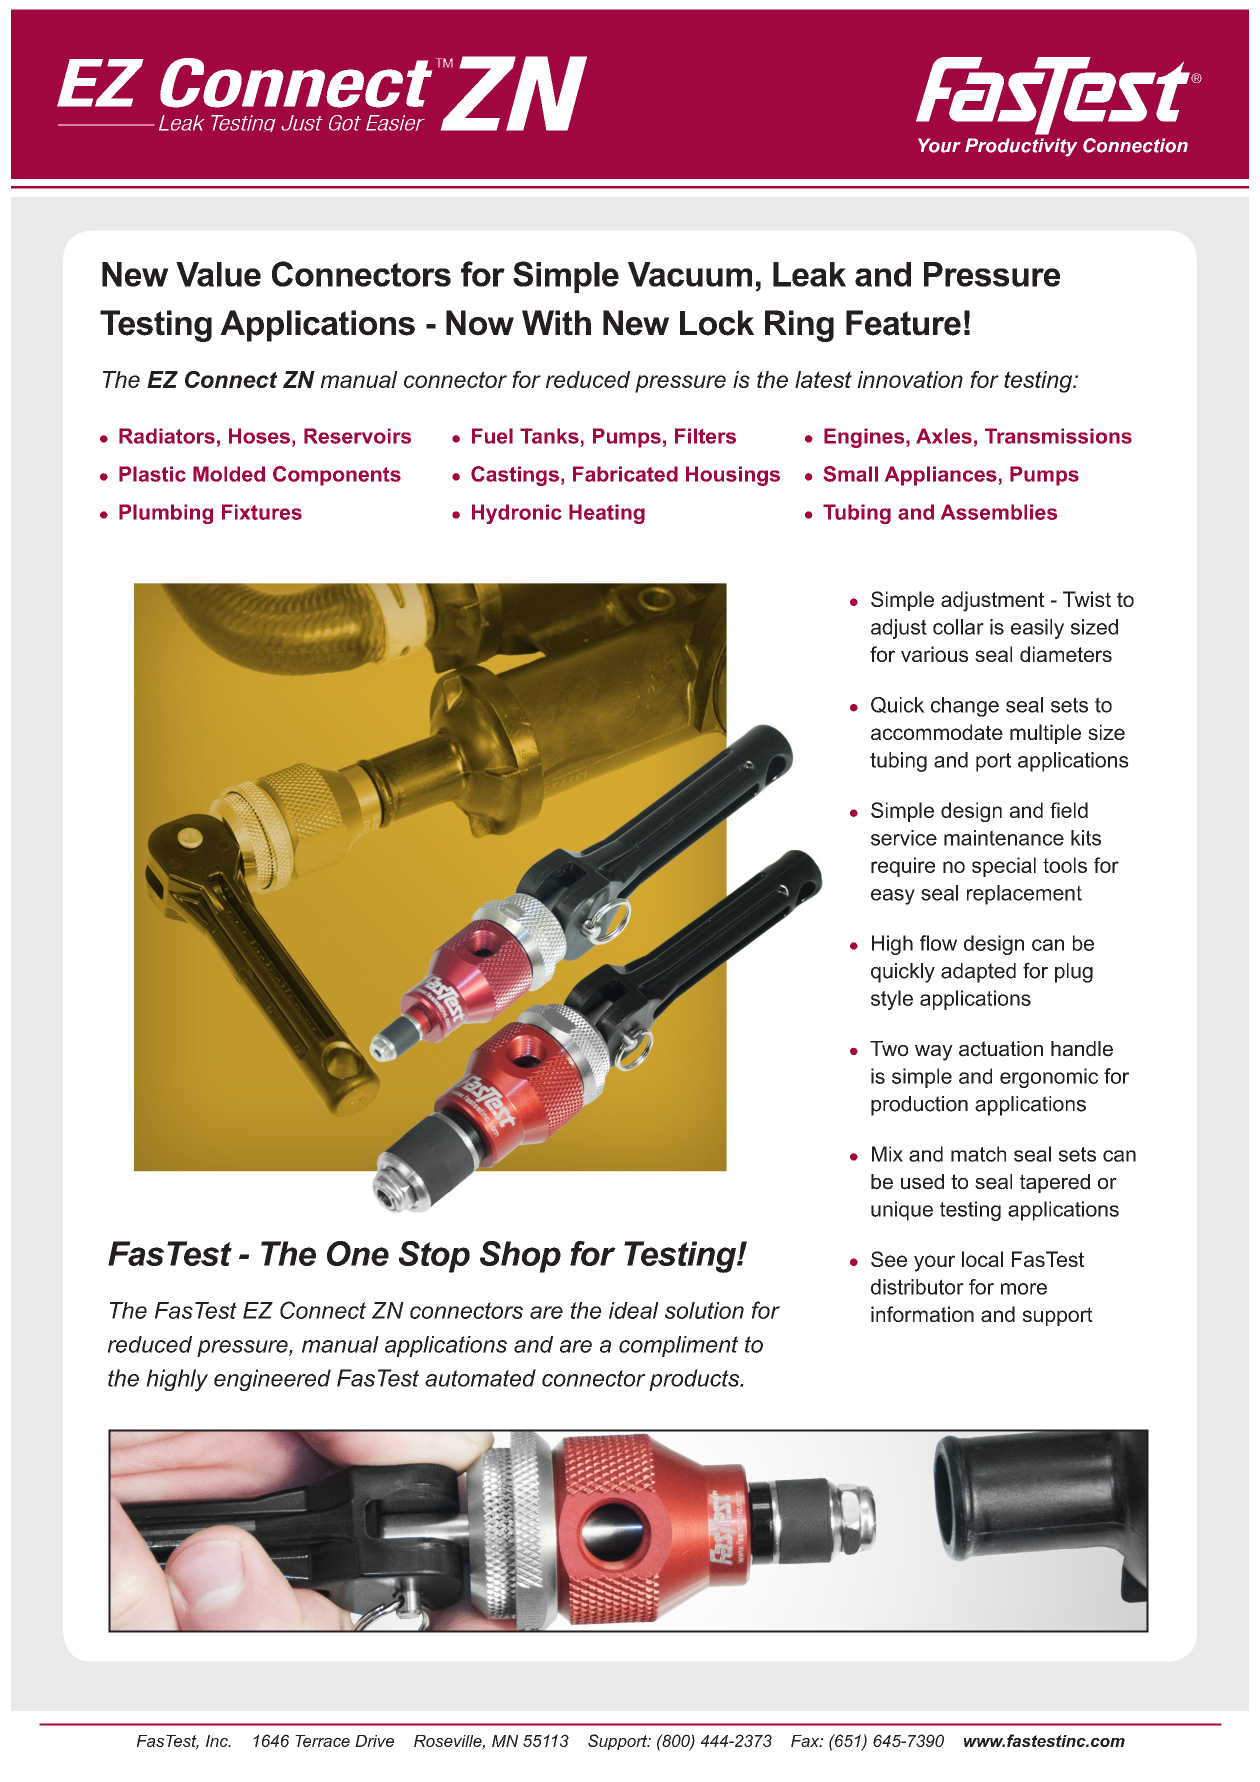 This screenshot has width=1260, height=1782. Describe the element at coordinates (937, 732) in the screenshot. I see `accommodate` at that location.
